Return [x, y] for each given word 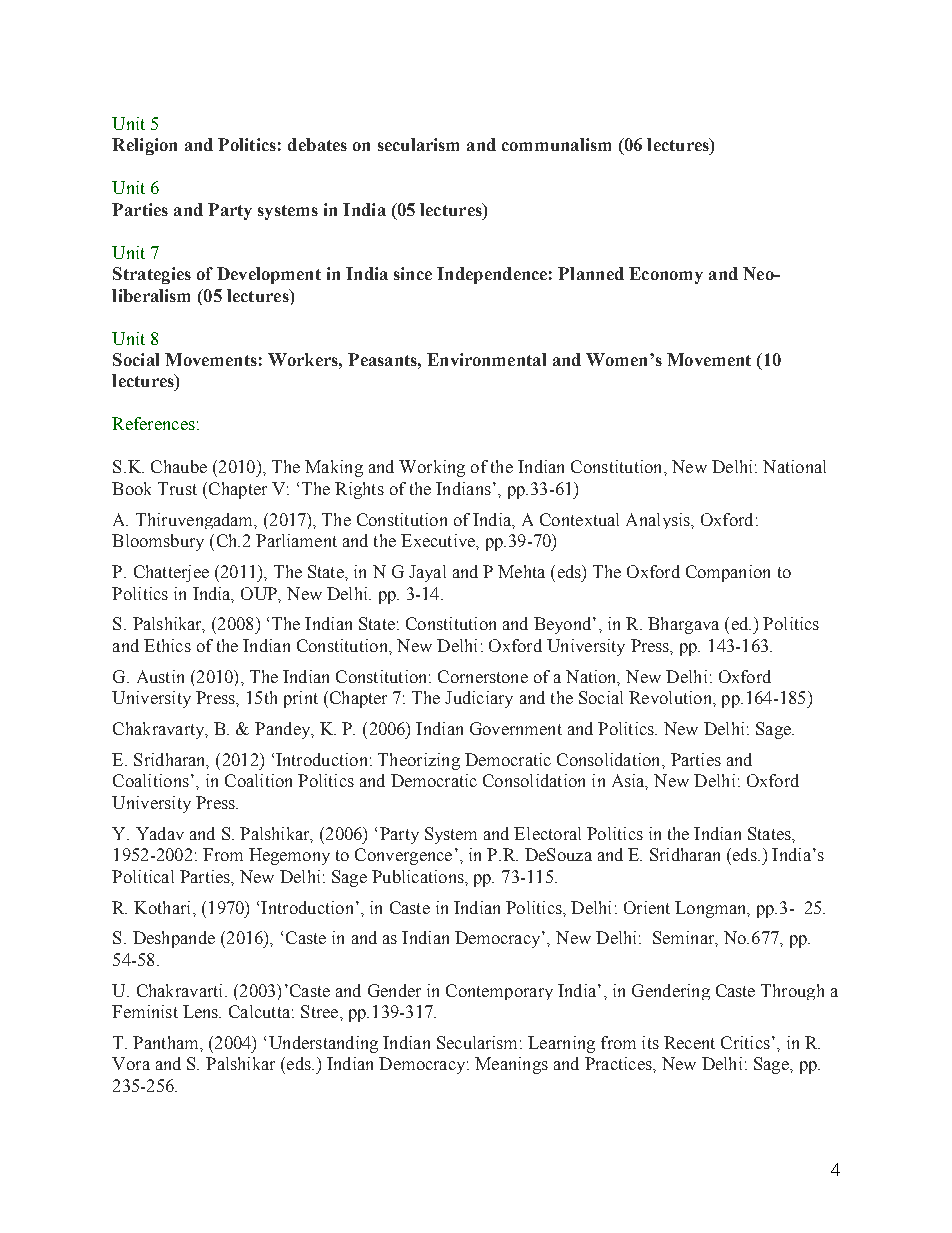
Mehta [521, 571]
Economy [666, 275]
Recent [689, 1042]
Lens [201, 1011]
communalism [556, 144]
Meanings [511, 1065]
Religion [144, 146]
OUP [260, 594]
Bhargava [683, 625]
